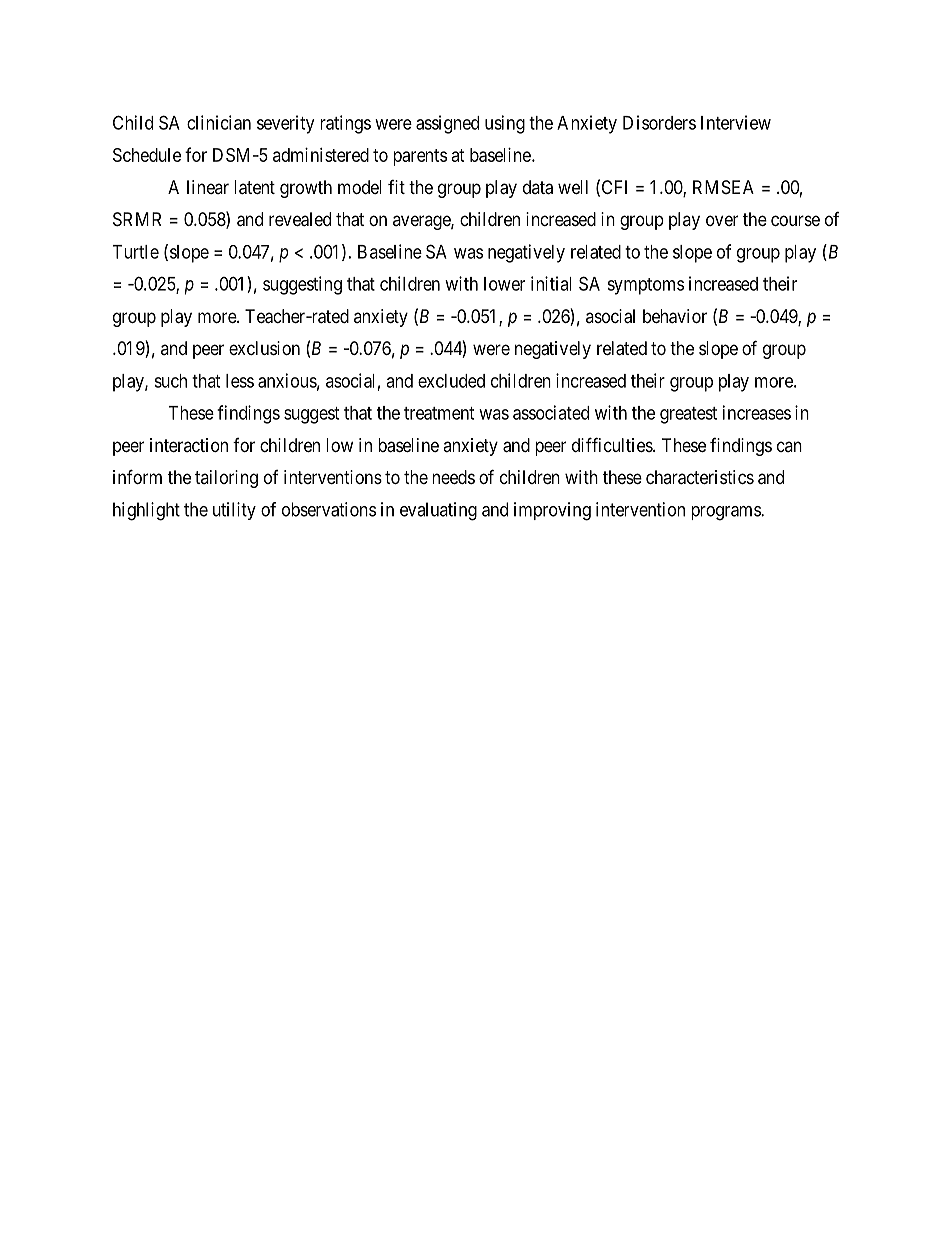 The height and width of the document is (1233, 952). I want to click on revealed, so click(300, 219).
